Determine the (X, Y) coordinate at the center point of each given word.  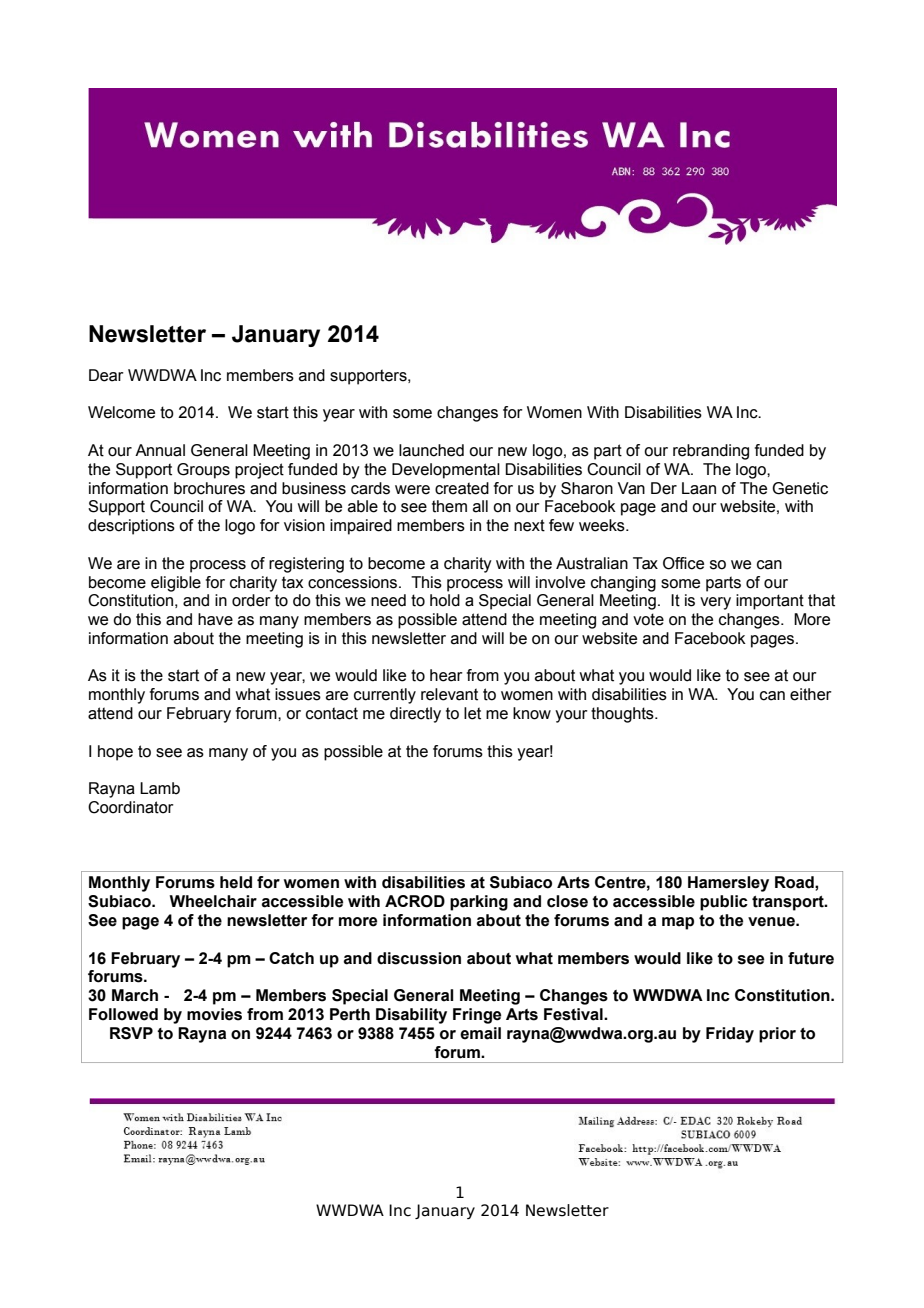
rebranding (711, 452)
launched (431, 450)
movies (214, 1014)
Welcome (121, 412)
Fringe (477, 1016)
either (811, 694)
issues (298, 694)
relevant (449, 694)
